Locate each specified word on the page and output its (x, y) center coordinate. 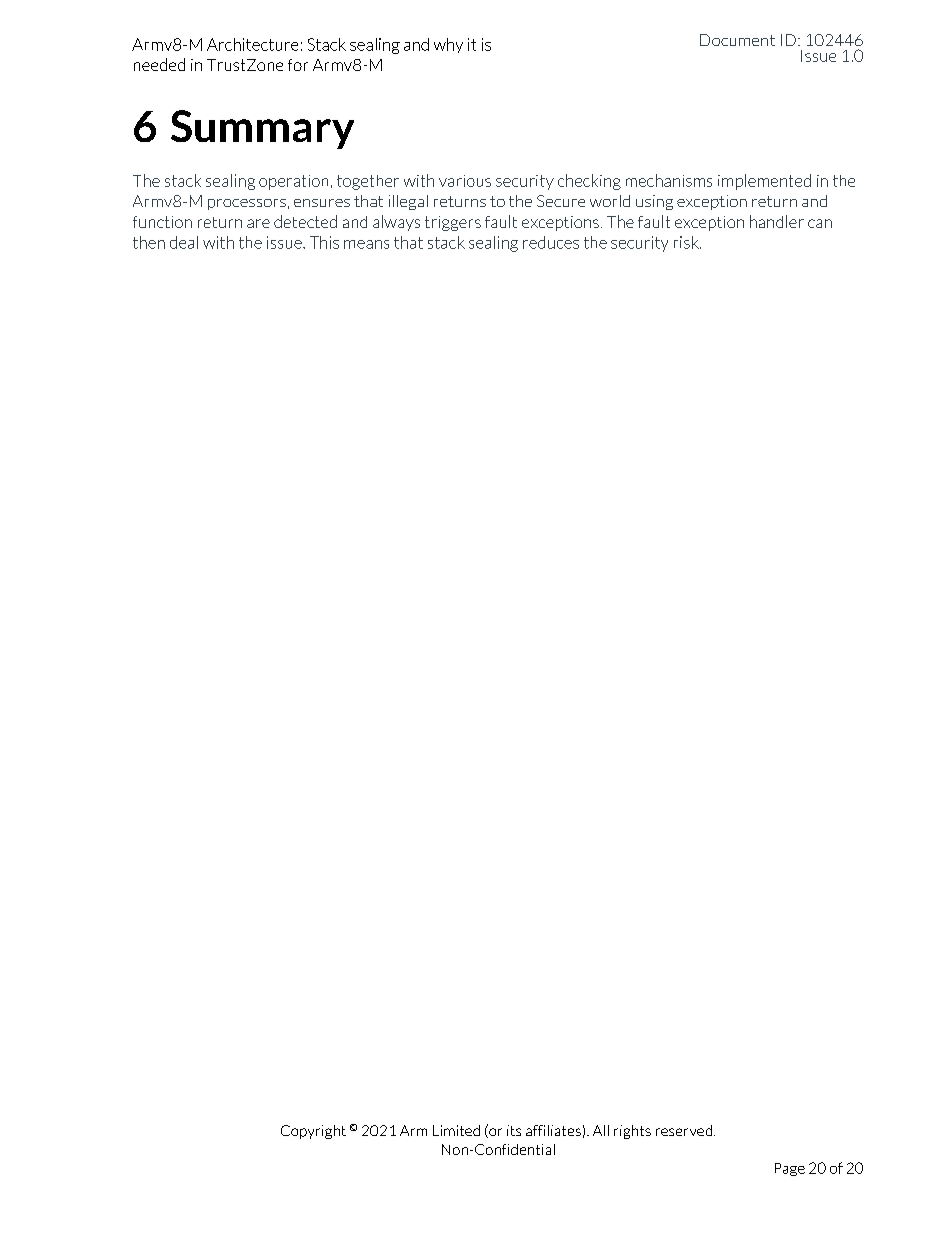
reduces (551, 242)
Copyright (313, 1132)
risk (687, 242)
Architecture (252, 44)
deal (184, 242)
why (448, 45)
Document (737, 40)
